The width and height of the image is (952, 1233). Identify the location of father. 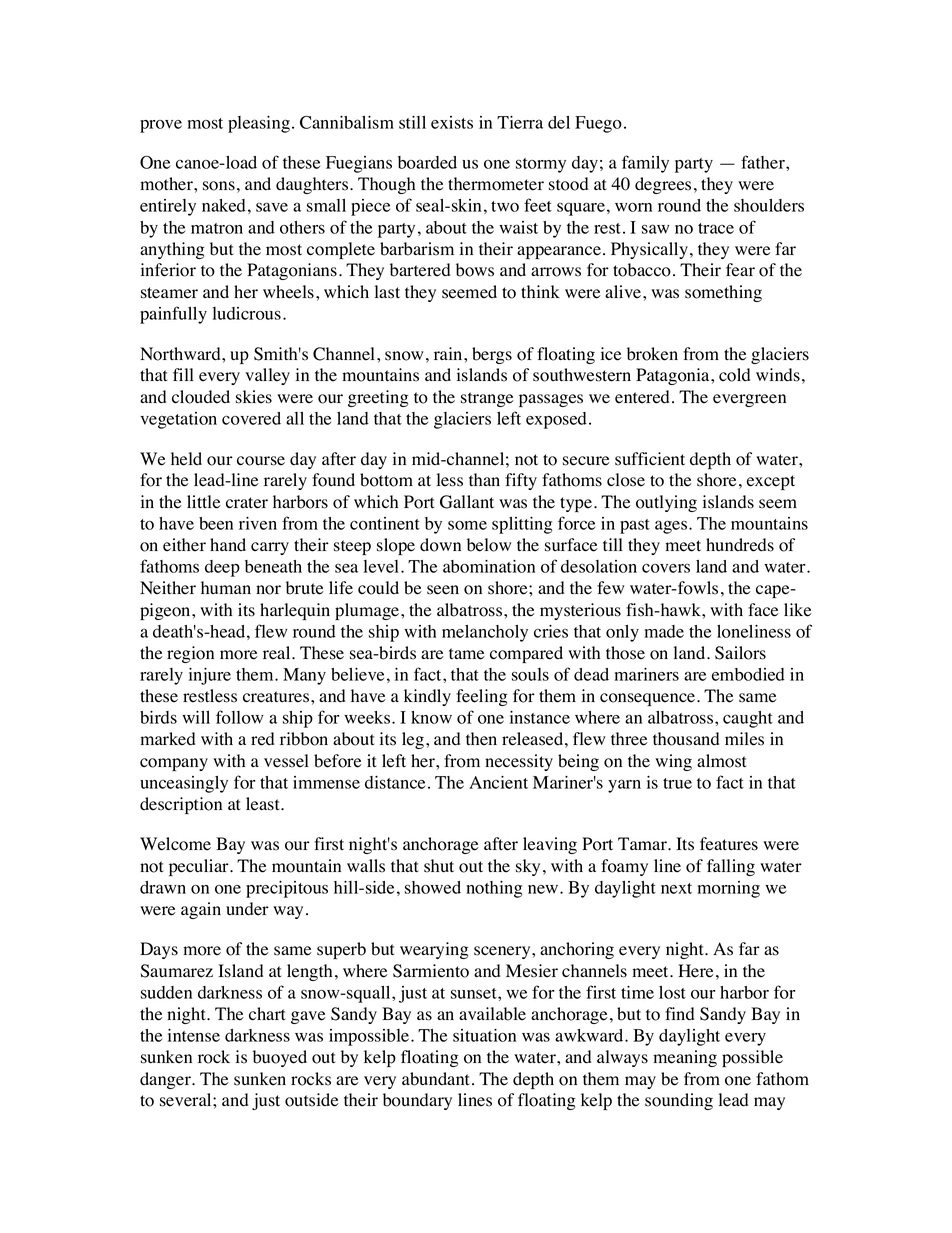
(764, 162).
